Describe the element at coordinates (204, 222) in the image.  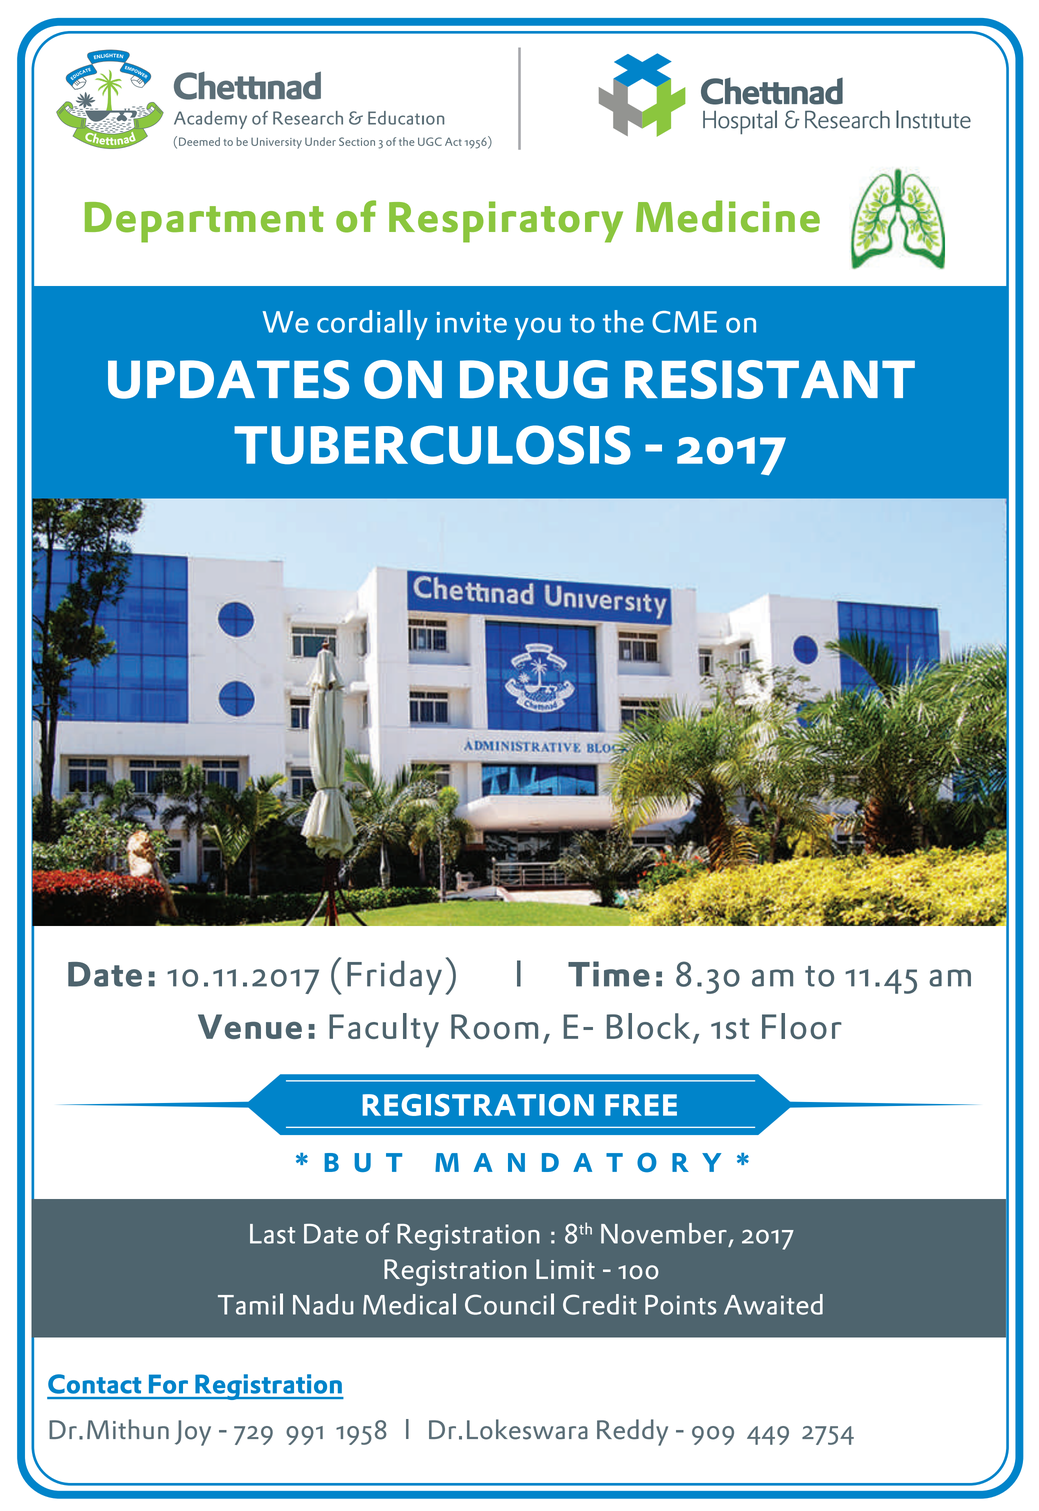
I see `Department` at that location.
